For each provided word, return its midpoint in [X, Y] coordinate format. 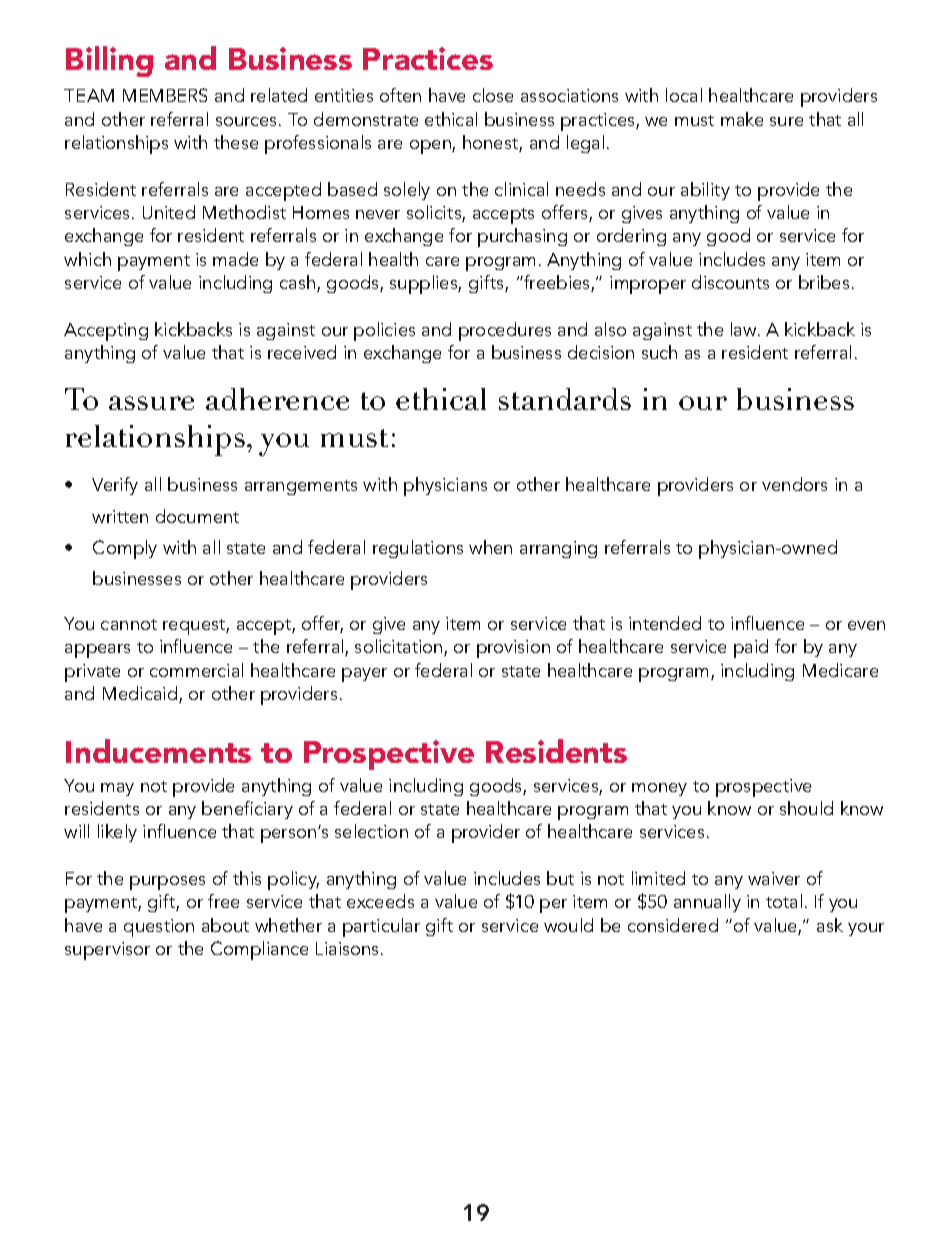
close [493, 95]
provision [513, 649]
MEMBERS [165, 95]
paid [751, 648]
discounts [730, 282]
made [235, 259]
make [742, 119]
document [197, 516]
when [490, 547]
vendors [794, 484]
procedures [505, 331]
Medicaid [141, 694]
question [159, 928]
